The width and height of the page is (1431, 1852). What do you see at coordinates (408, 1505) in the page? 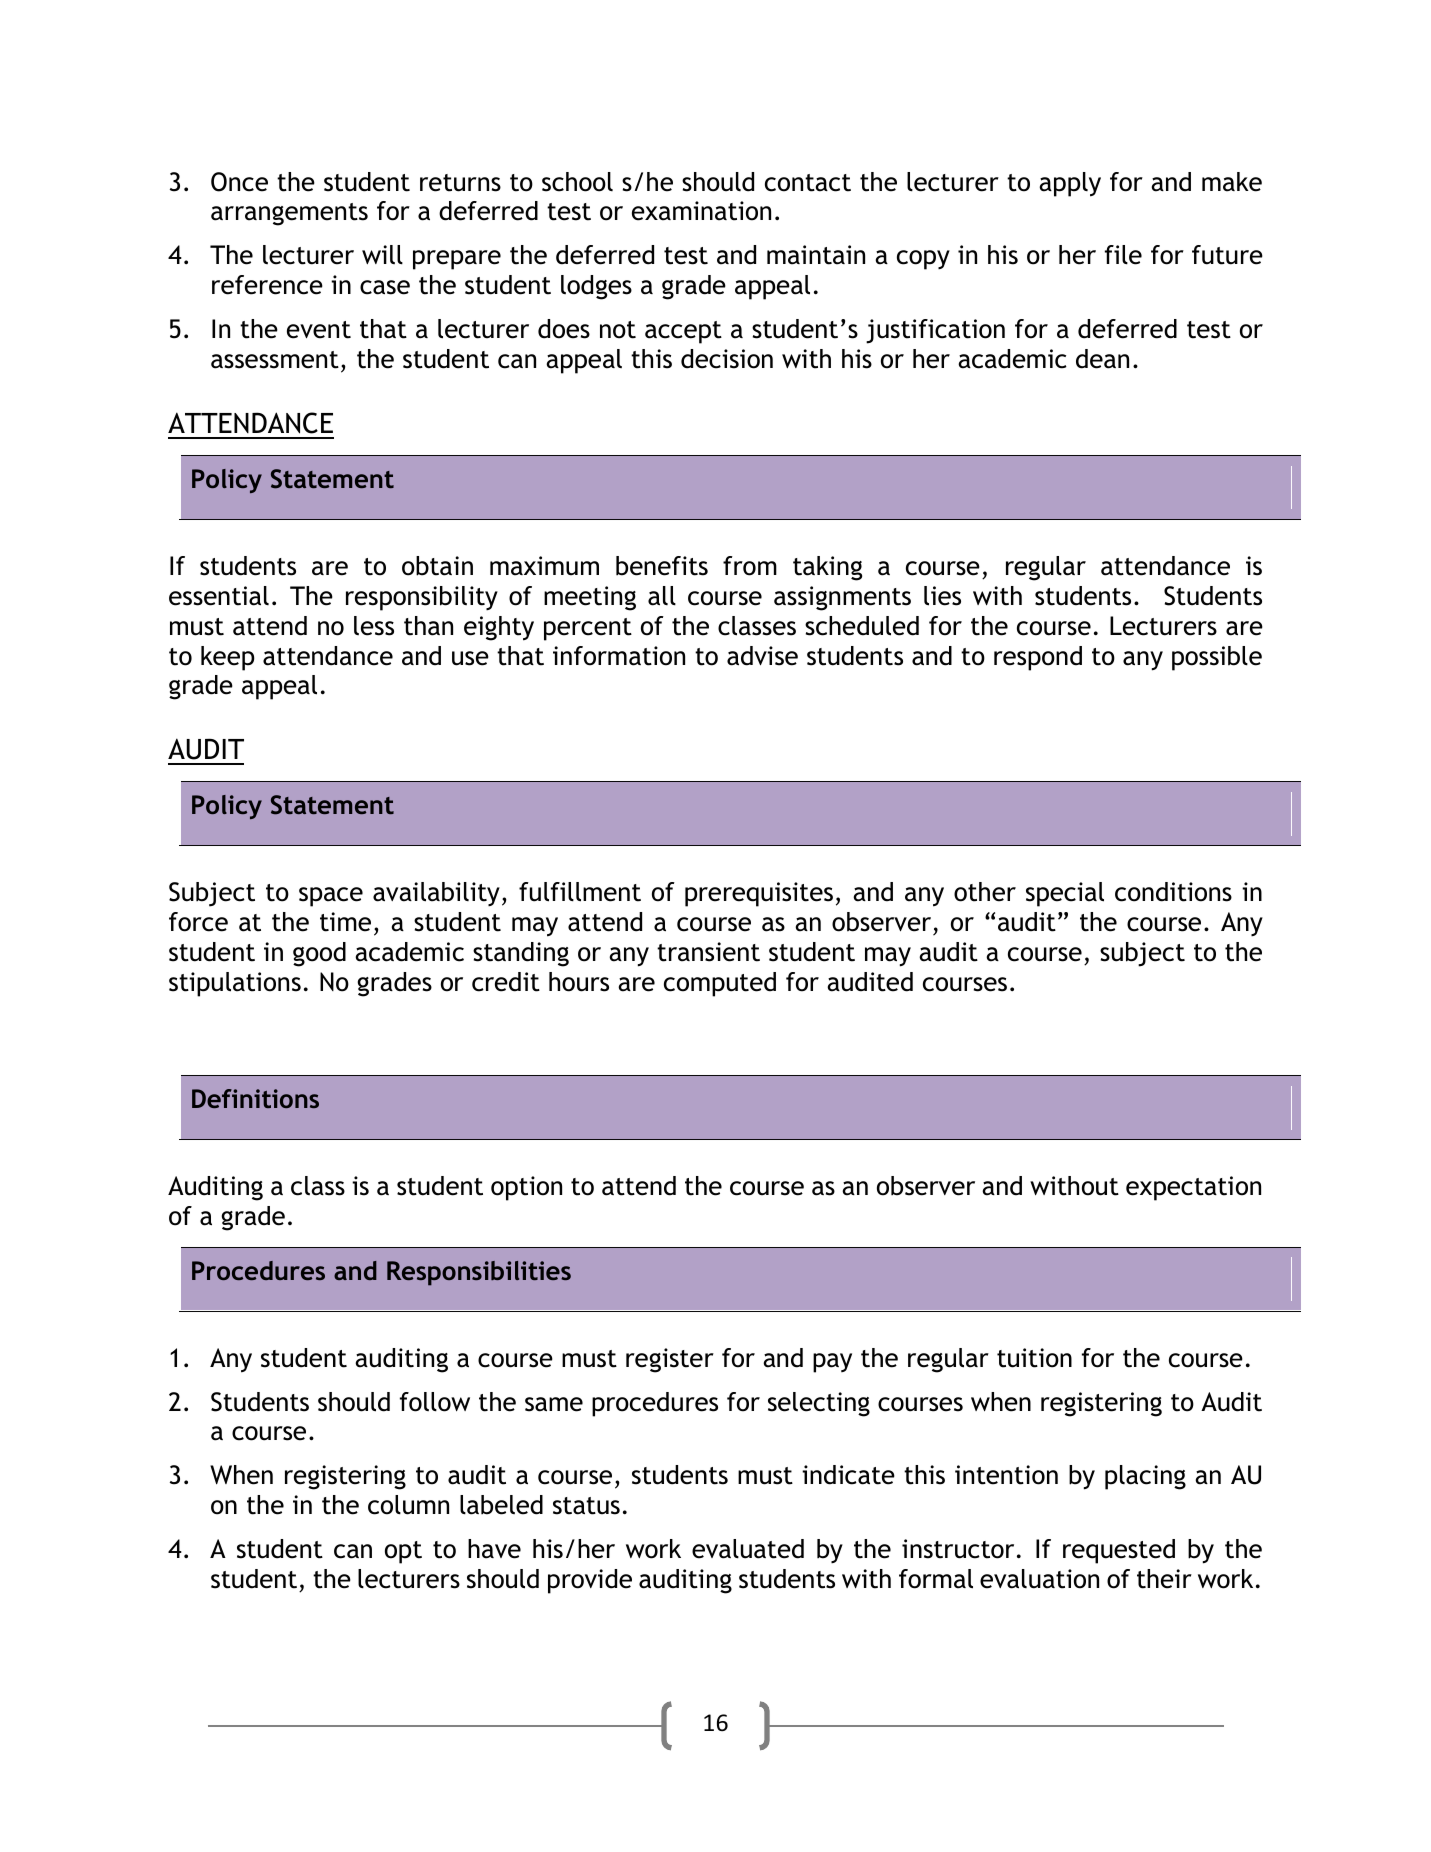
I see `column` at bounding box center [408, 1505].
